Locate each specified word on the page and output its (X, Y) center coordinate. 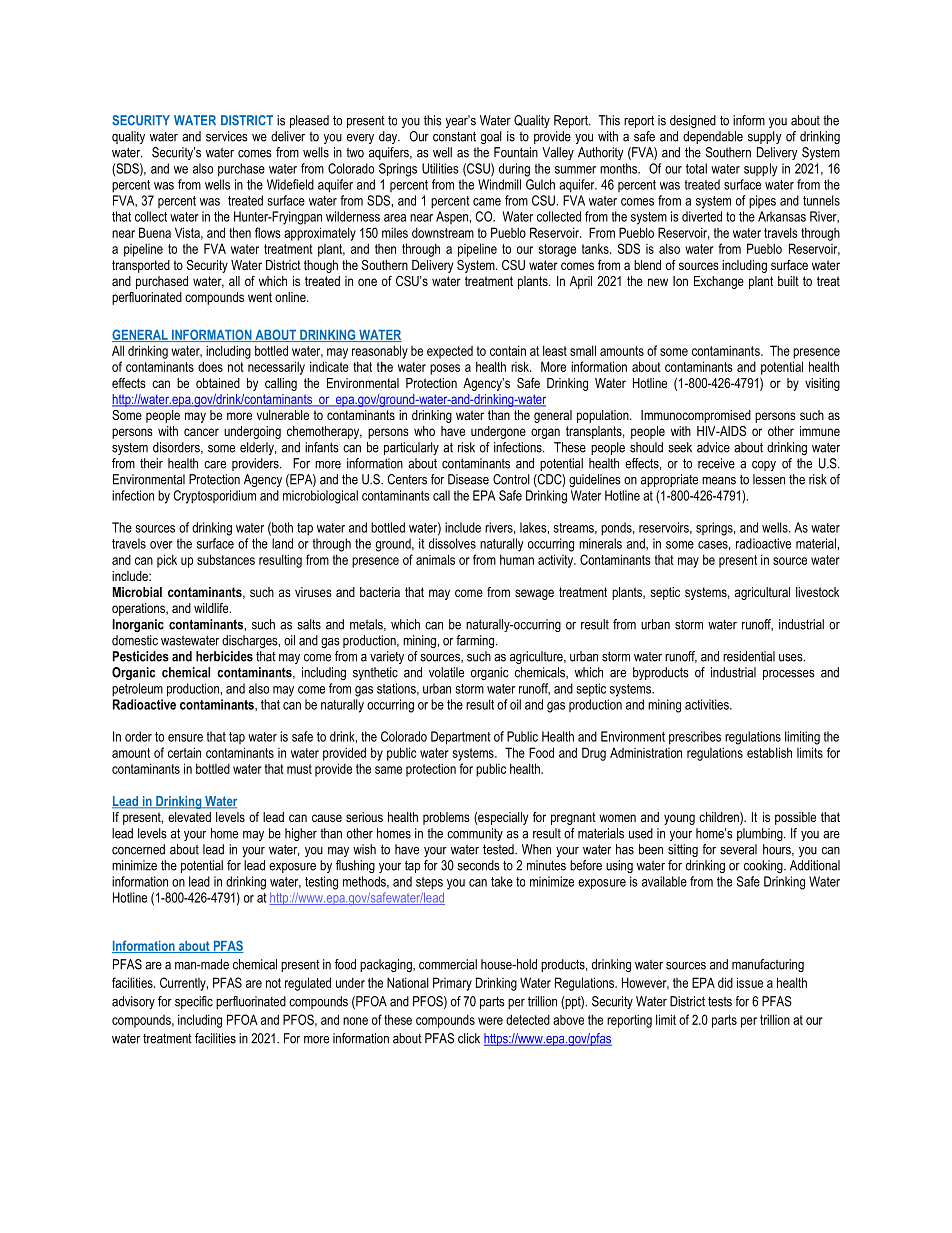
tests (720, 1002)
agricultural (762, 593)
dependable (713, 137)
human (517, 559)
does (210, 366)
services (227, 136)
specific (194, 1002)
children (720, 818)
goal (491, 137)
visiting (822, 384)
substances (226, 559)
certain (184, 752)
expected (450, 352)
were (490, 1021)
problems (446, 818)
